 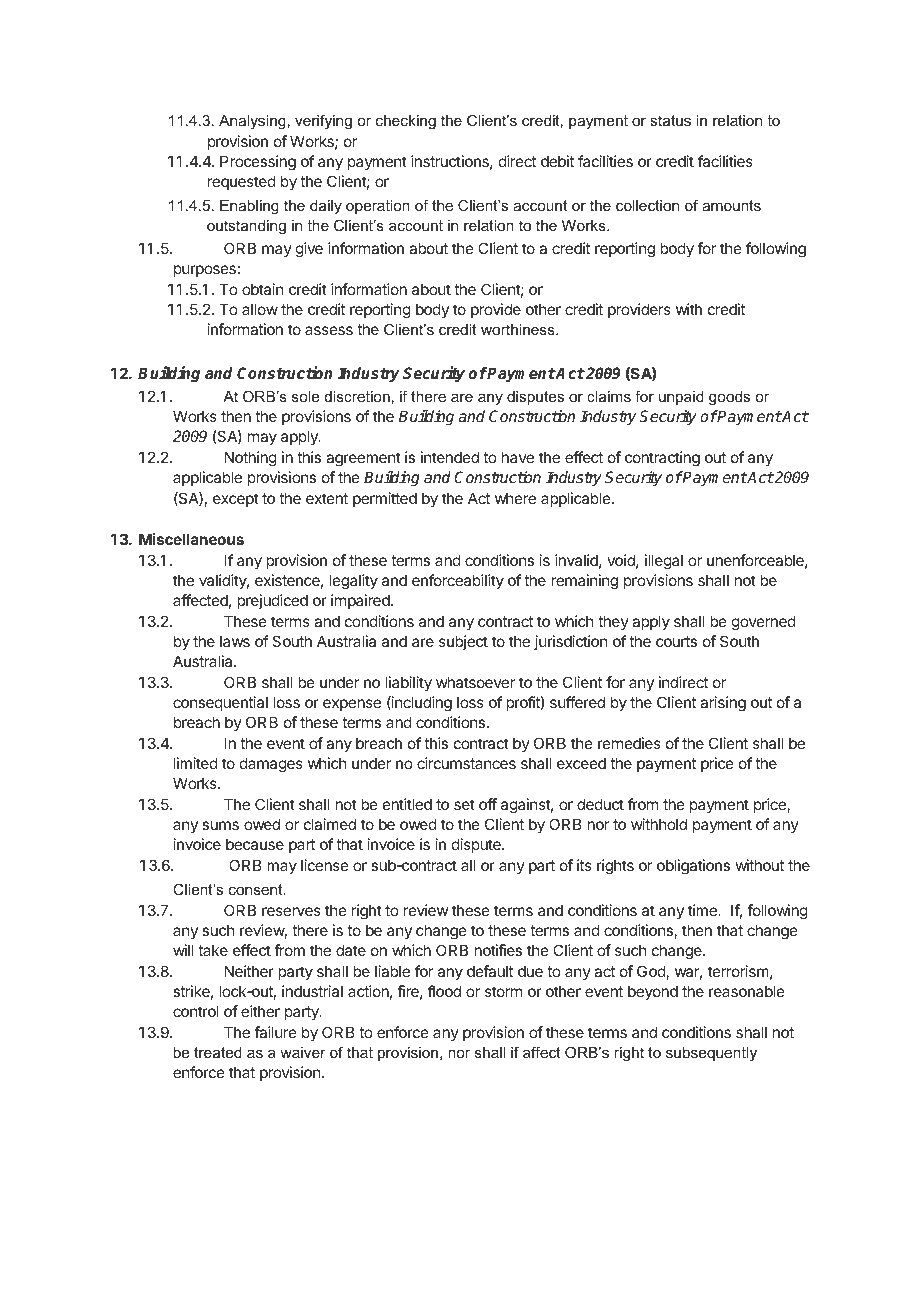 What do you see at coordinates (464, 804) in the screenshot?
I see `set` at bounding box center [464, 804].
